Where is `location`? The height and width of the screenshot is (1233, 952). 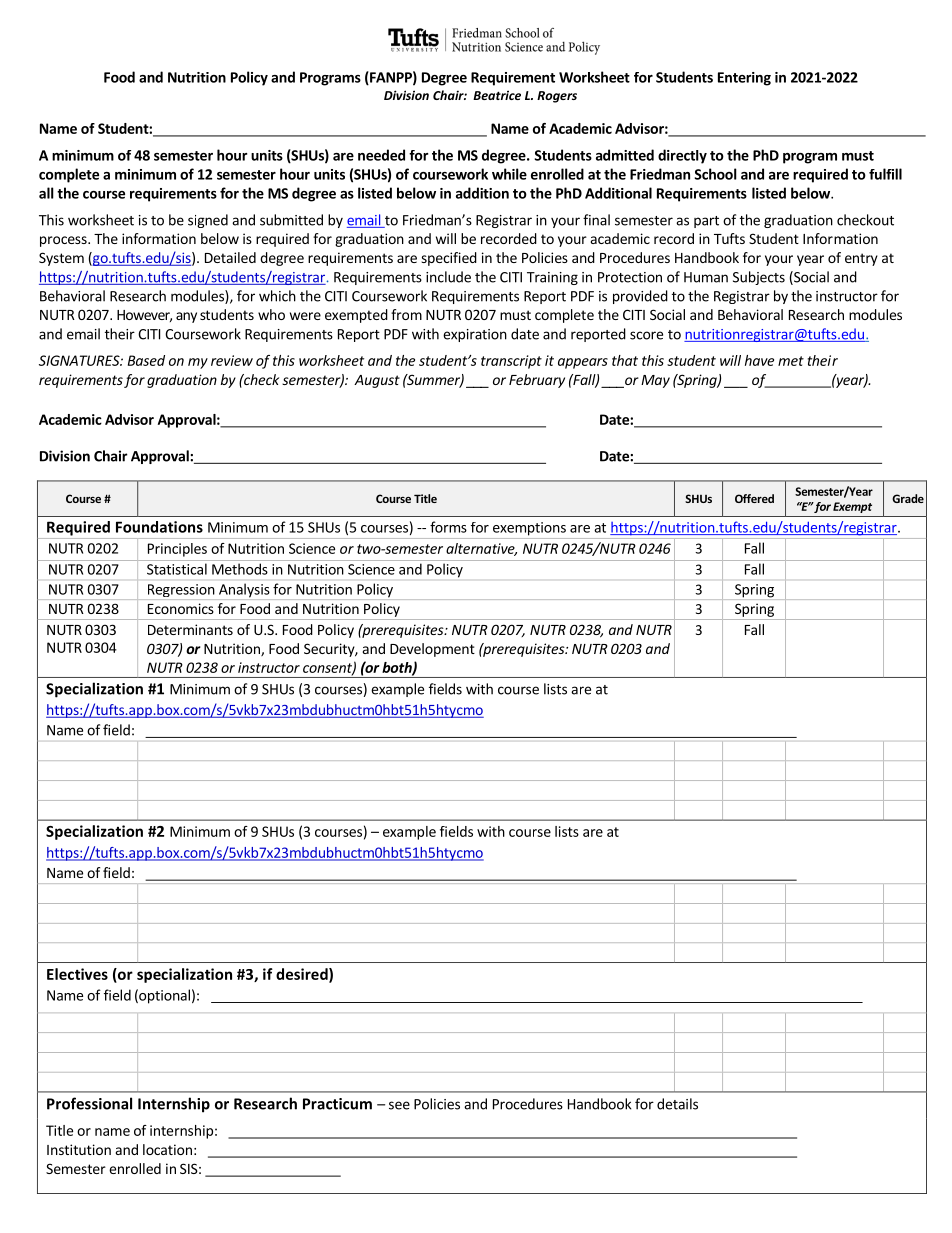 location is located at coordinates (167, 1149).
